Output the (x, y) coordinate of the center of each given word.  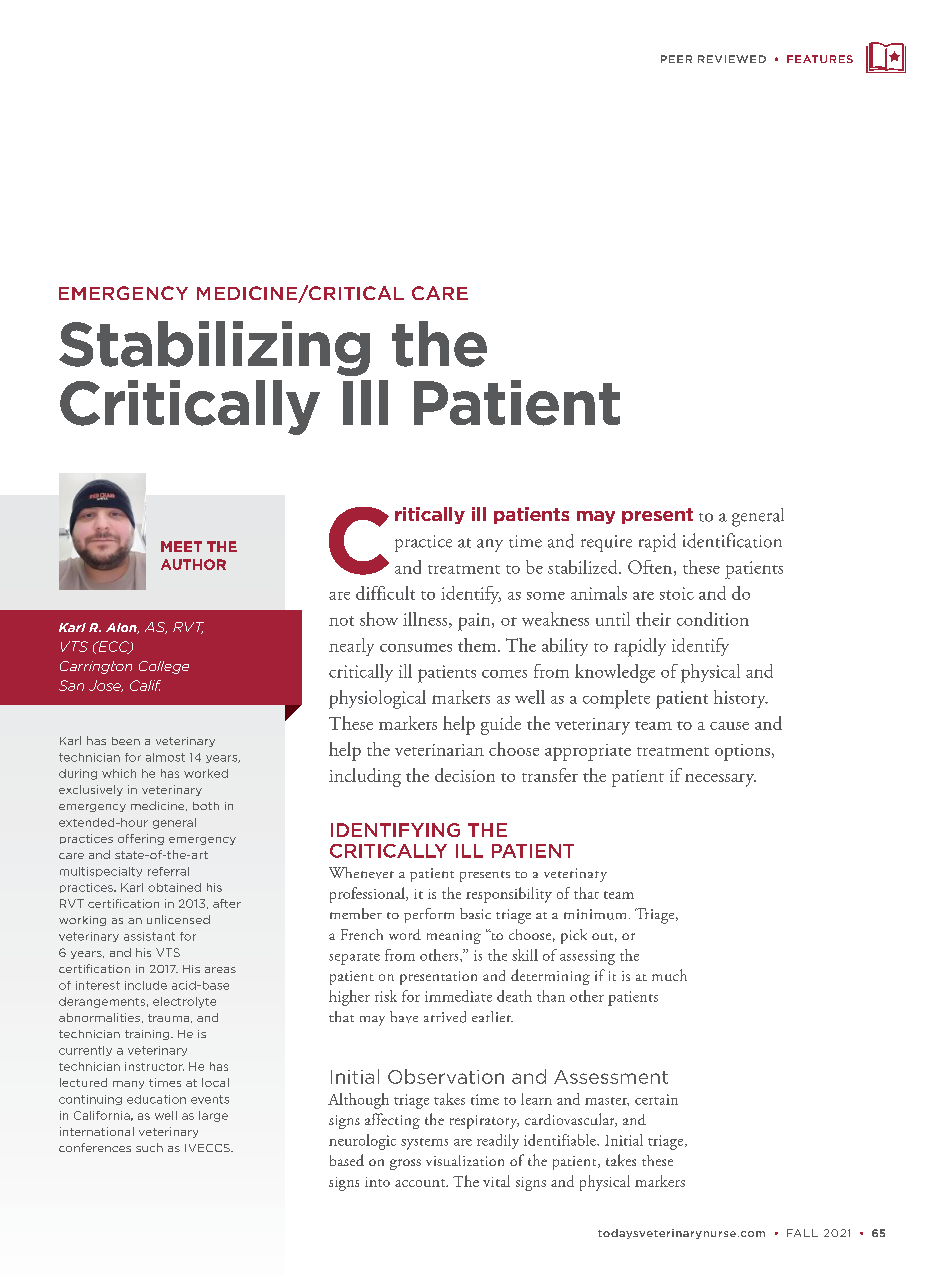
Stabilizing (214, 348)
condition (713, 619)
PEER (676, 59)
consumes (416, 647)
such (149, 1147)
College (164, 667)
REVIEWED (732, 59)
